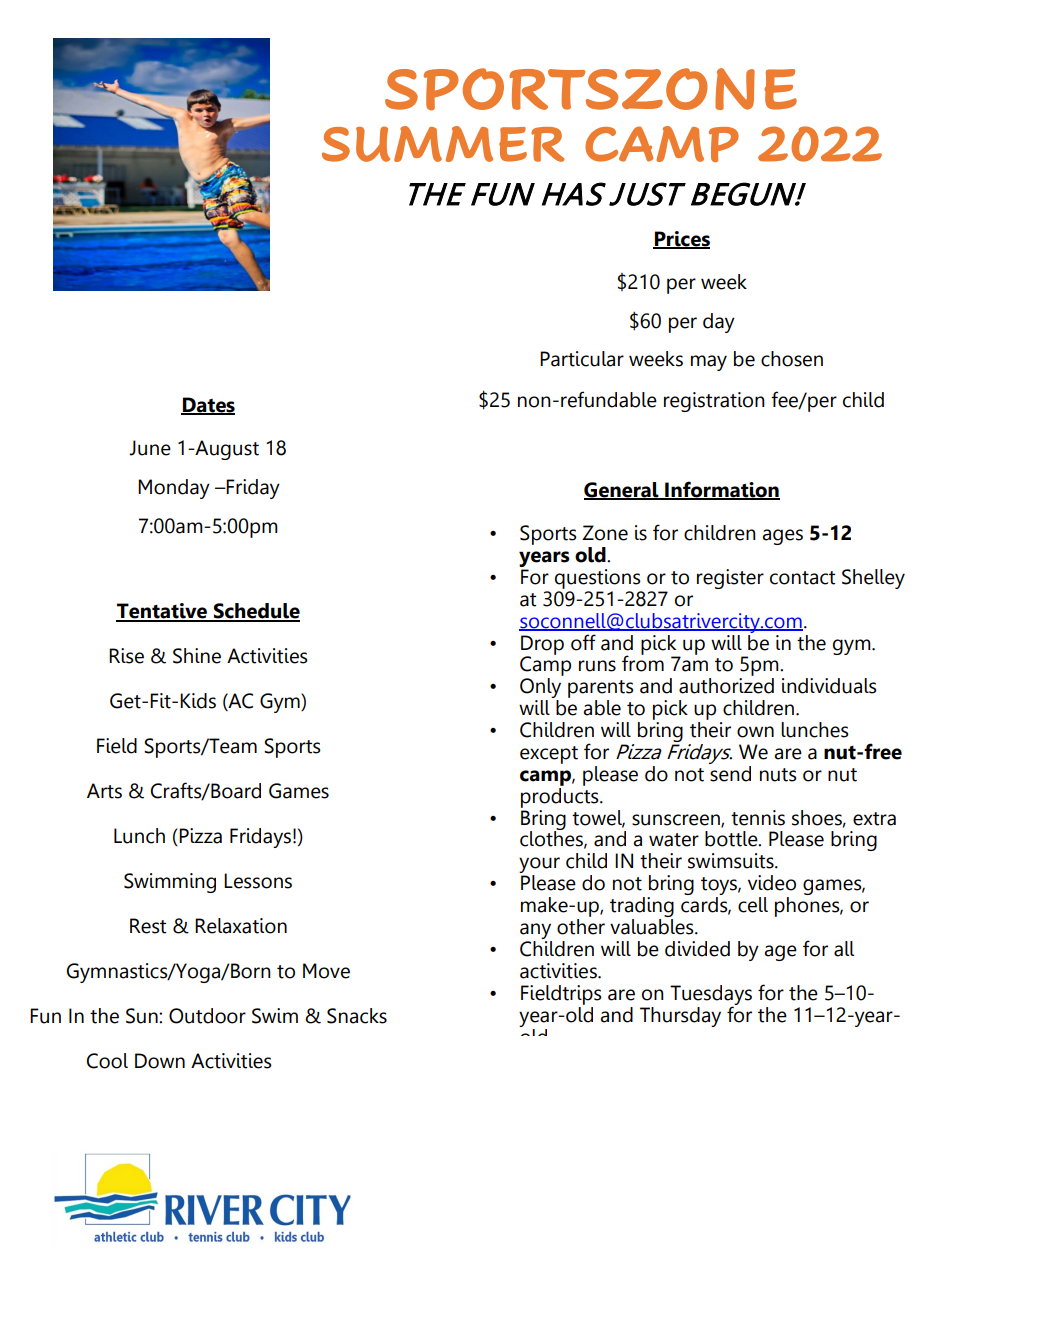 The width and height of the screenshot is (1038, 1343). What do you see at coordinates (357, 1016) in the screenshot?
I see `Snacks` at bounding box center [357, 1016].
